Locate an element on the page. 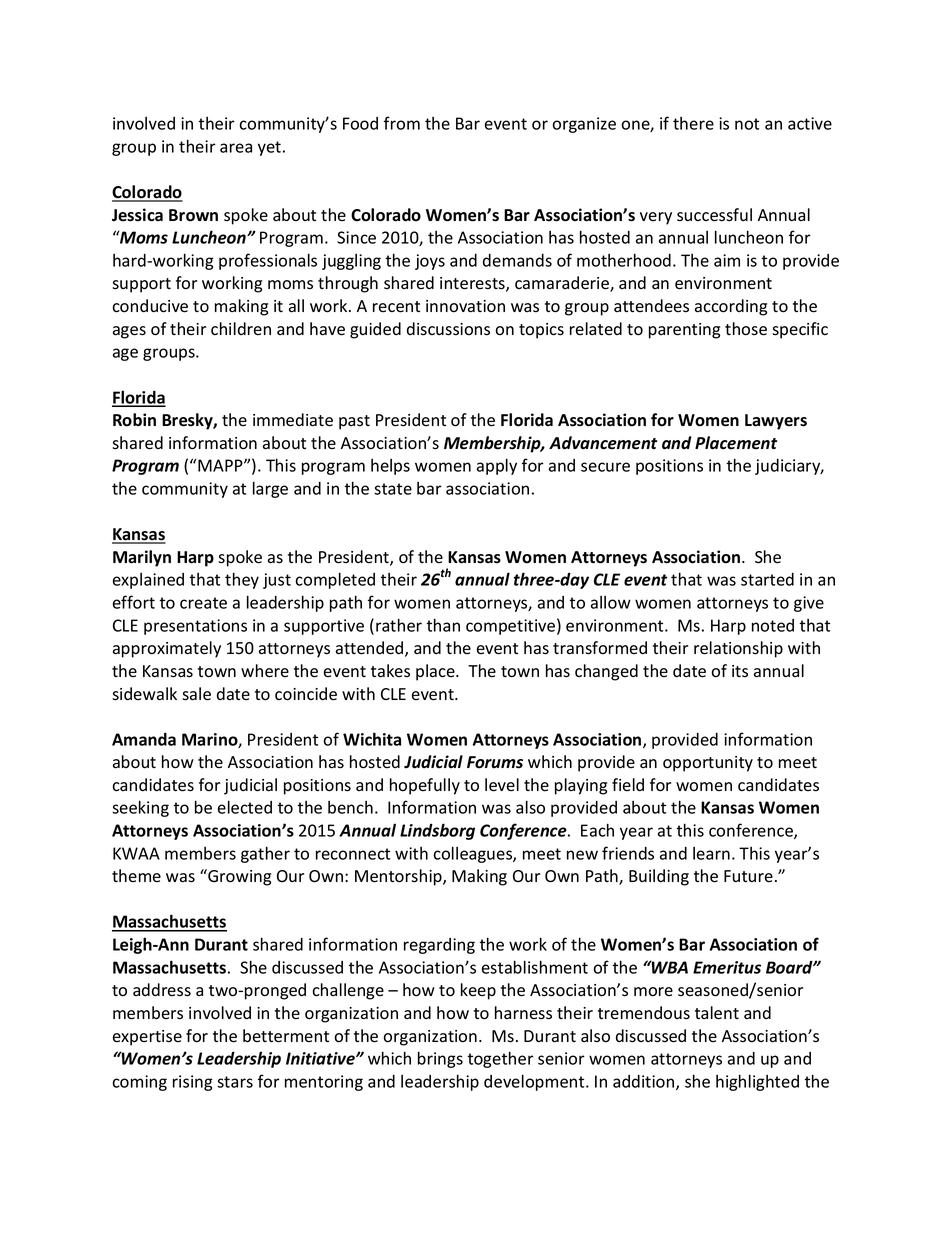 The width and height of the document is (952, 1233). Amanda is located at coordinates (144, 739).
